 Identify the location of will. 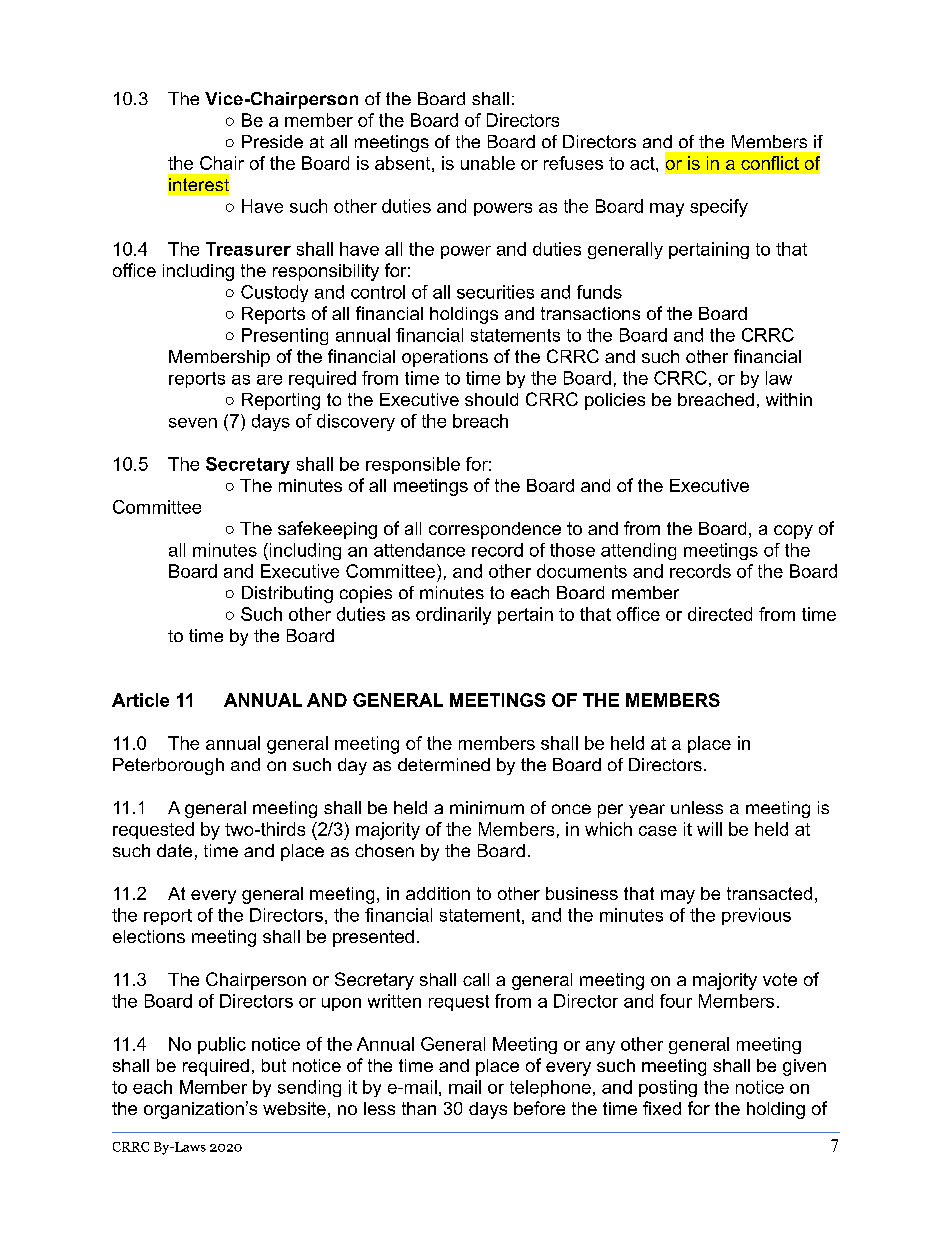
(709, 829).
